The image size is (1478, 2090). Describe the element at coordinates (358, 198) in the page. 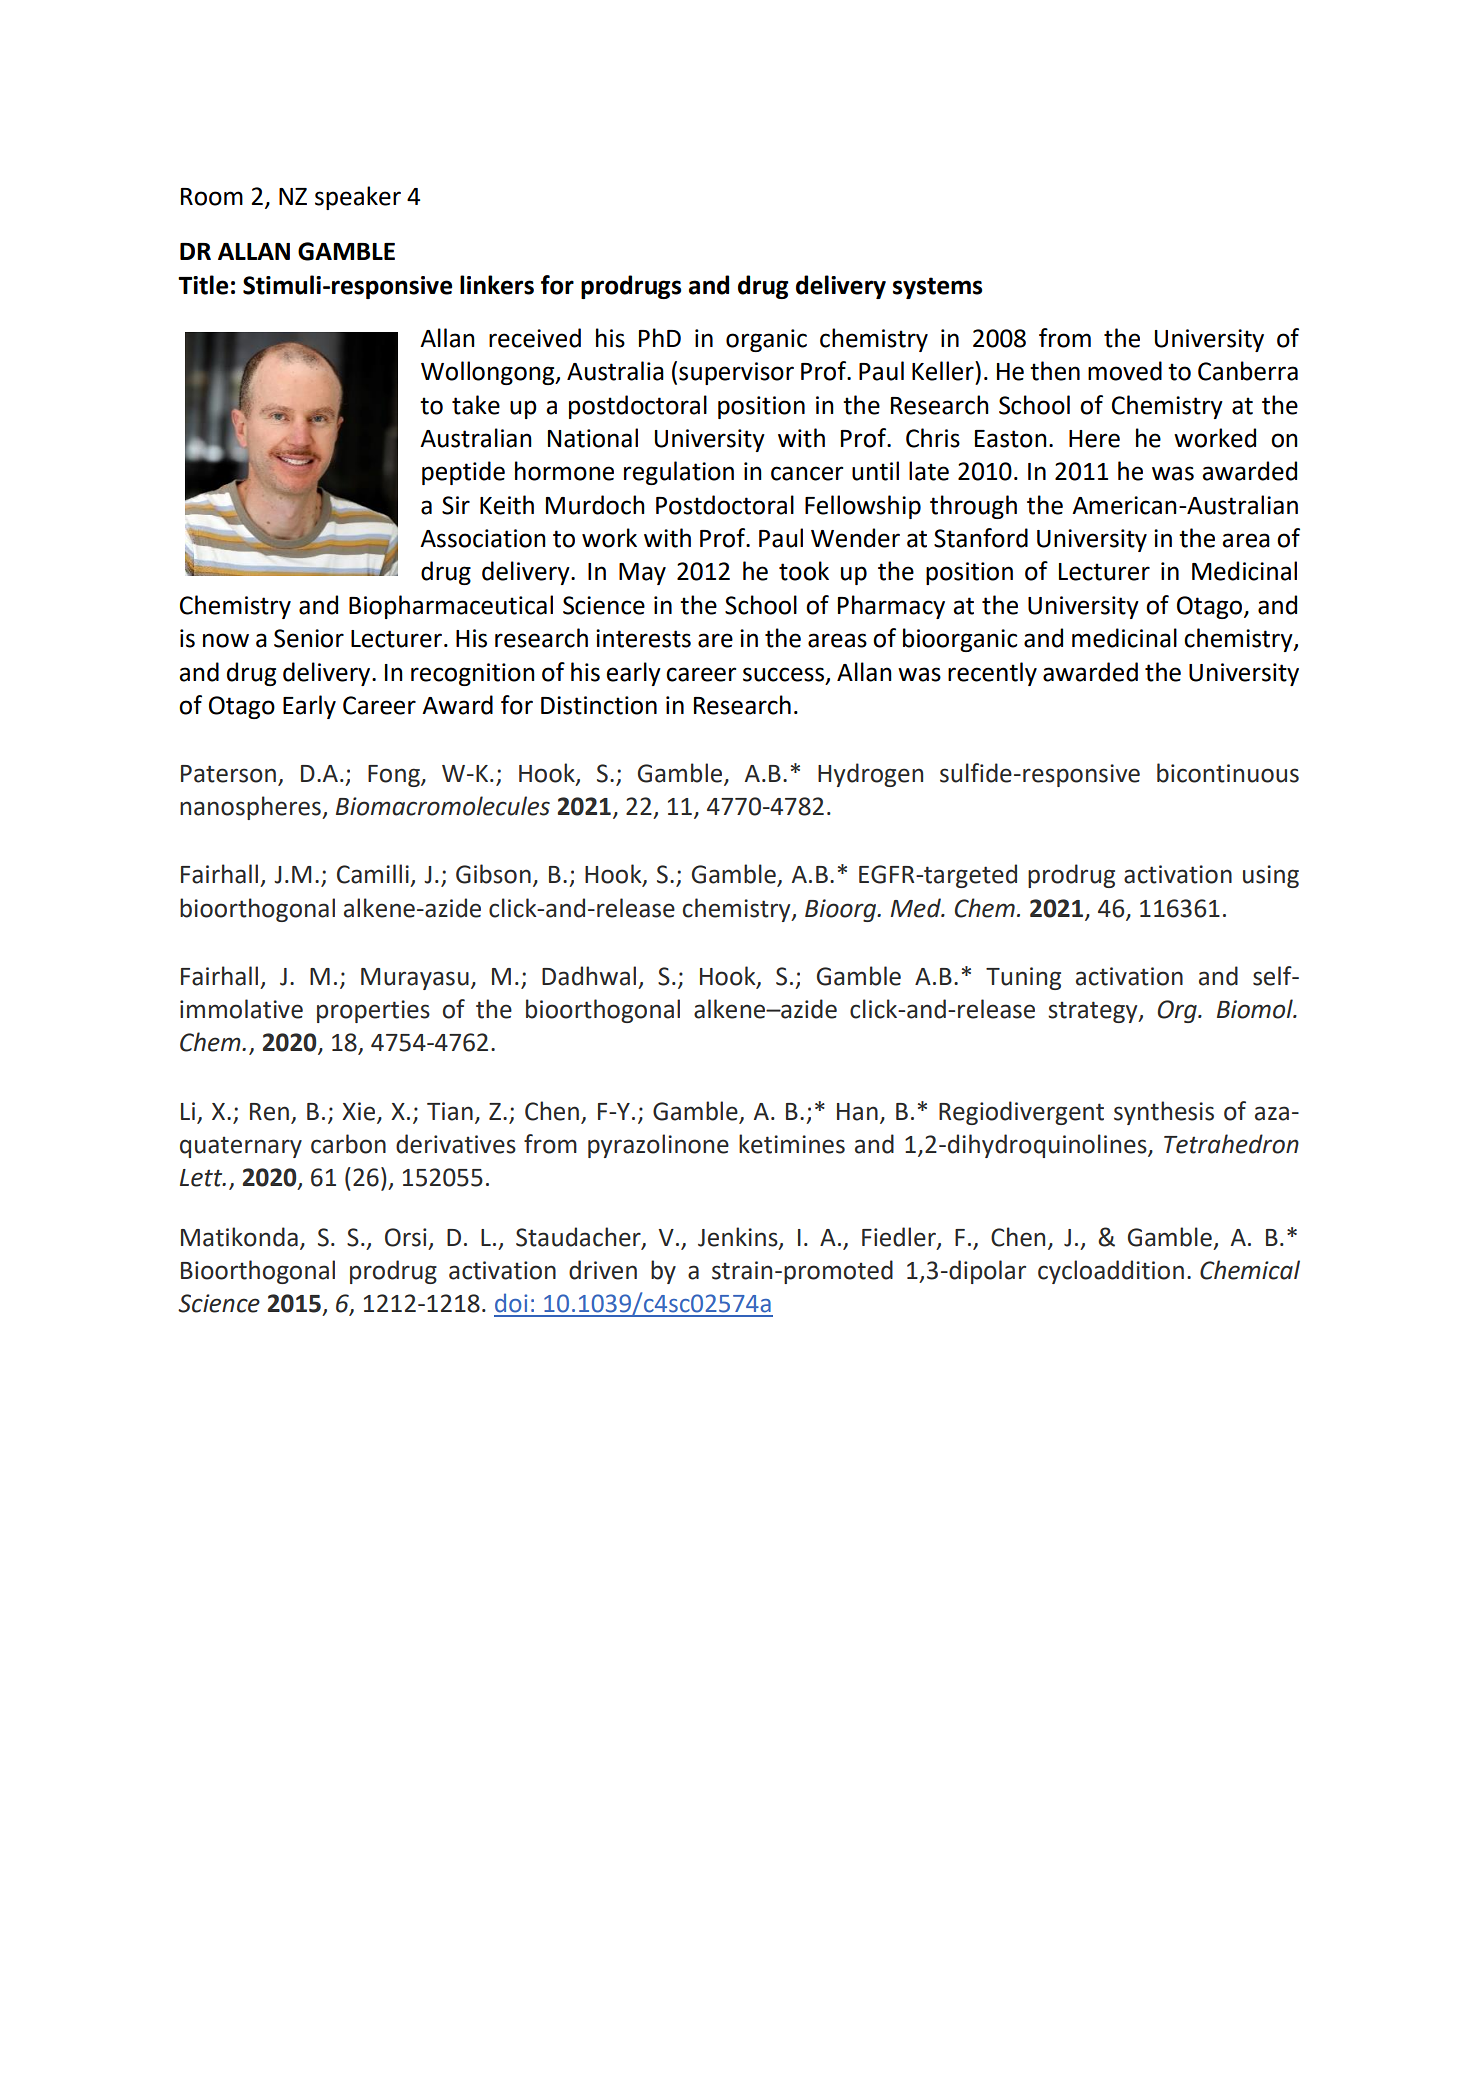

I see `speaker` at that location.
